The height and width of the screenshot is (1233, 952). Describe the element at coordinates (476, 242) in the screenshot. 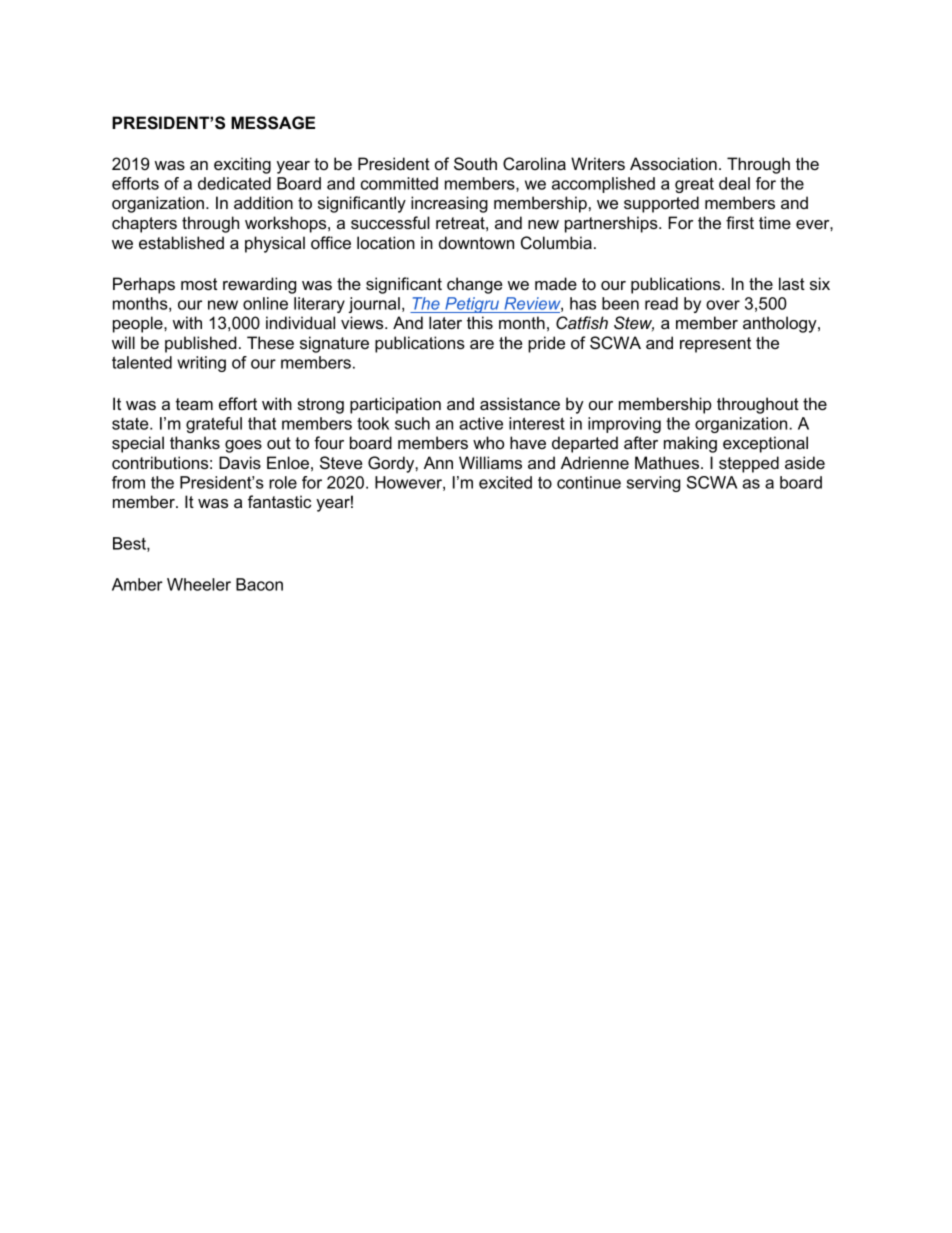

I see `downtown` at that location.
